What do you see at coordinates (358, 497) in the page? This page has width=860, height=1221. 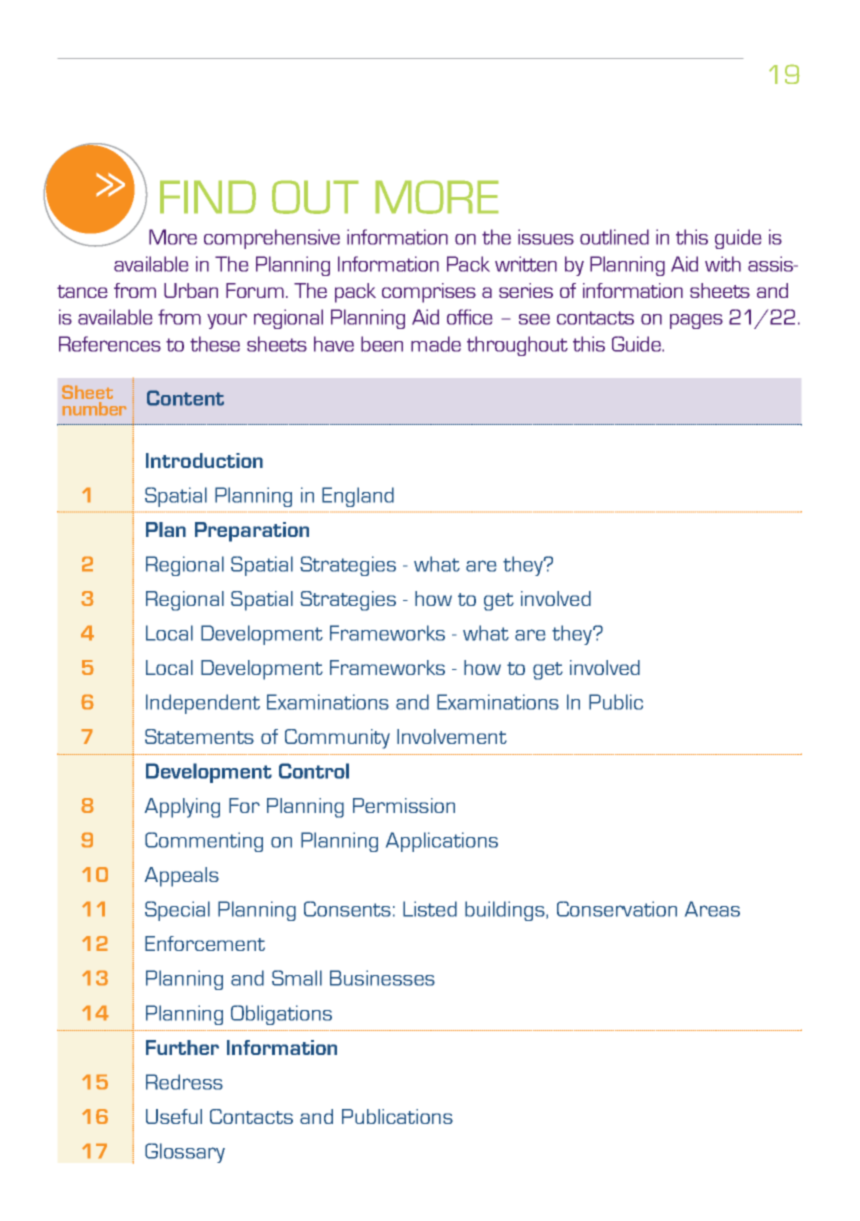 I see `England` at bounding box center [358, 497].
